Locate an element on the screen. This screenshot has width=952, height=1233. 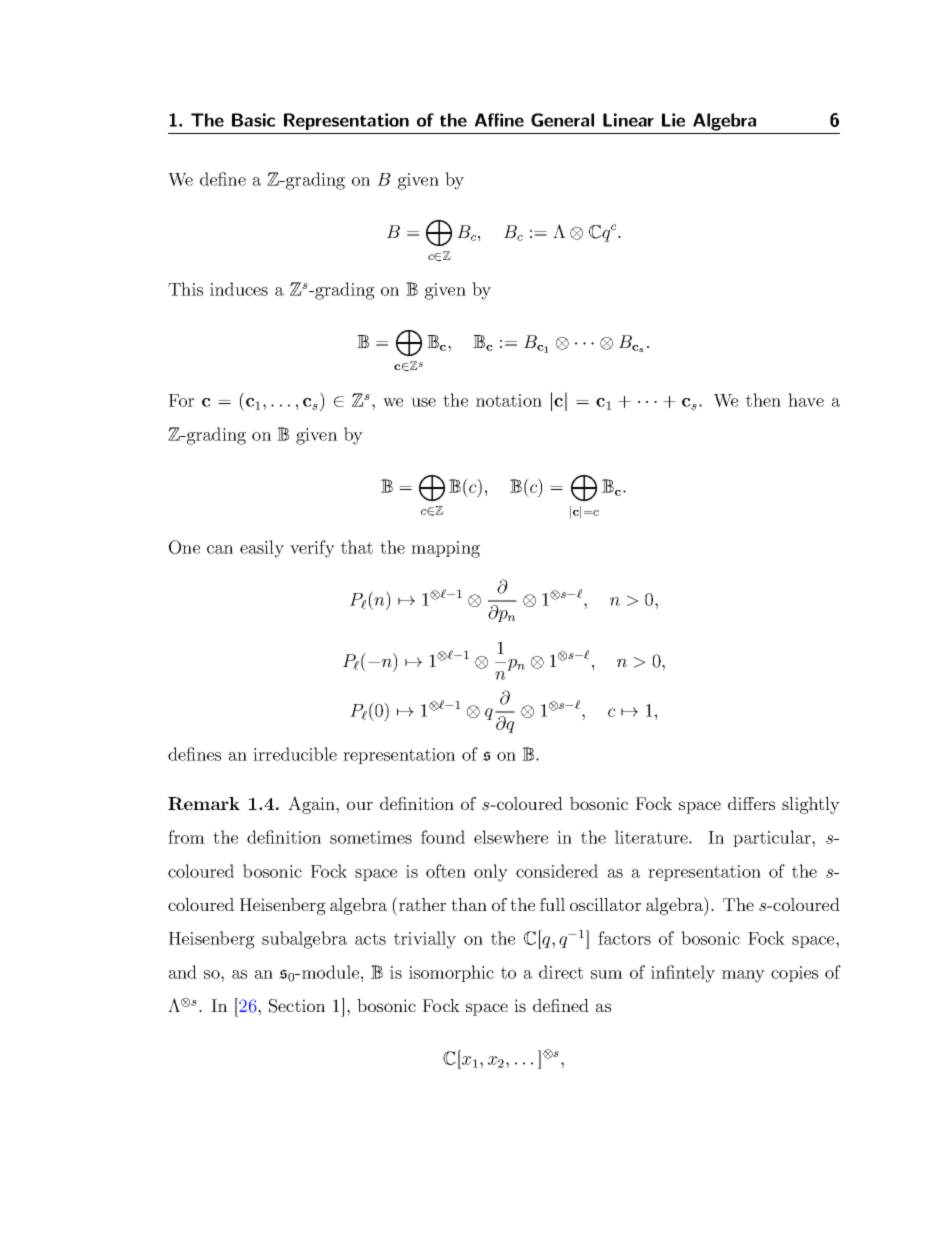
many is located at coordinates (743, 976).
